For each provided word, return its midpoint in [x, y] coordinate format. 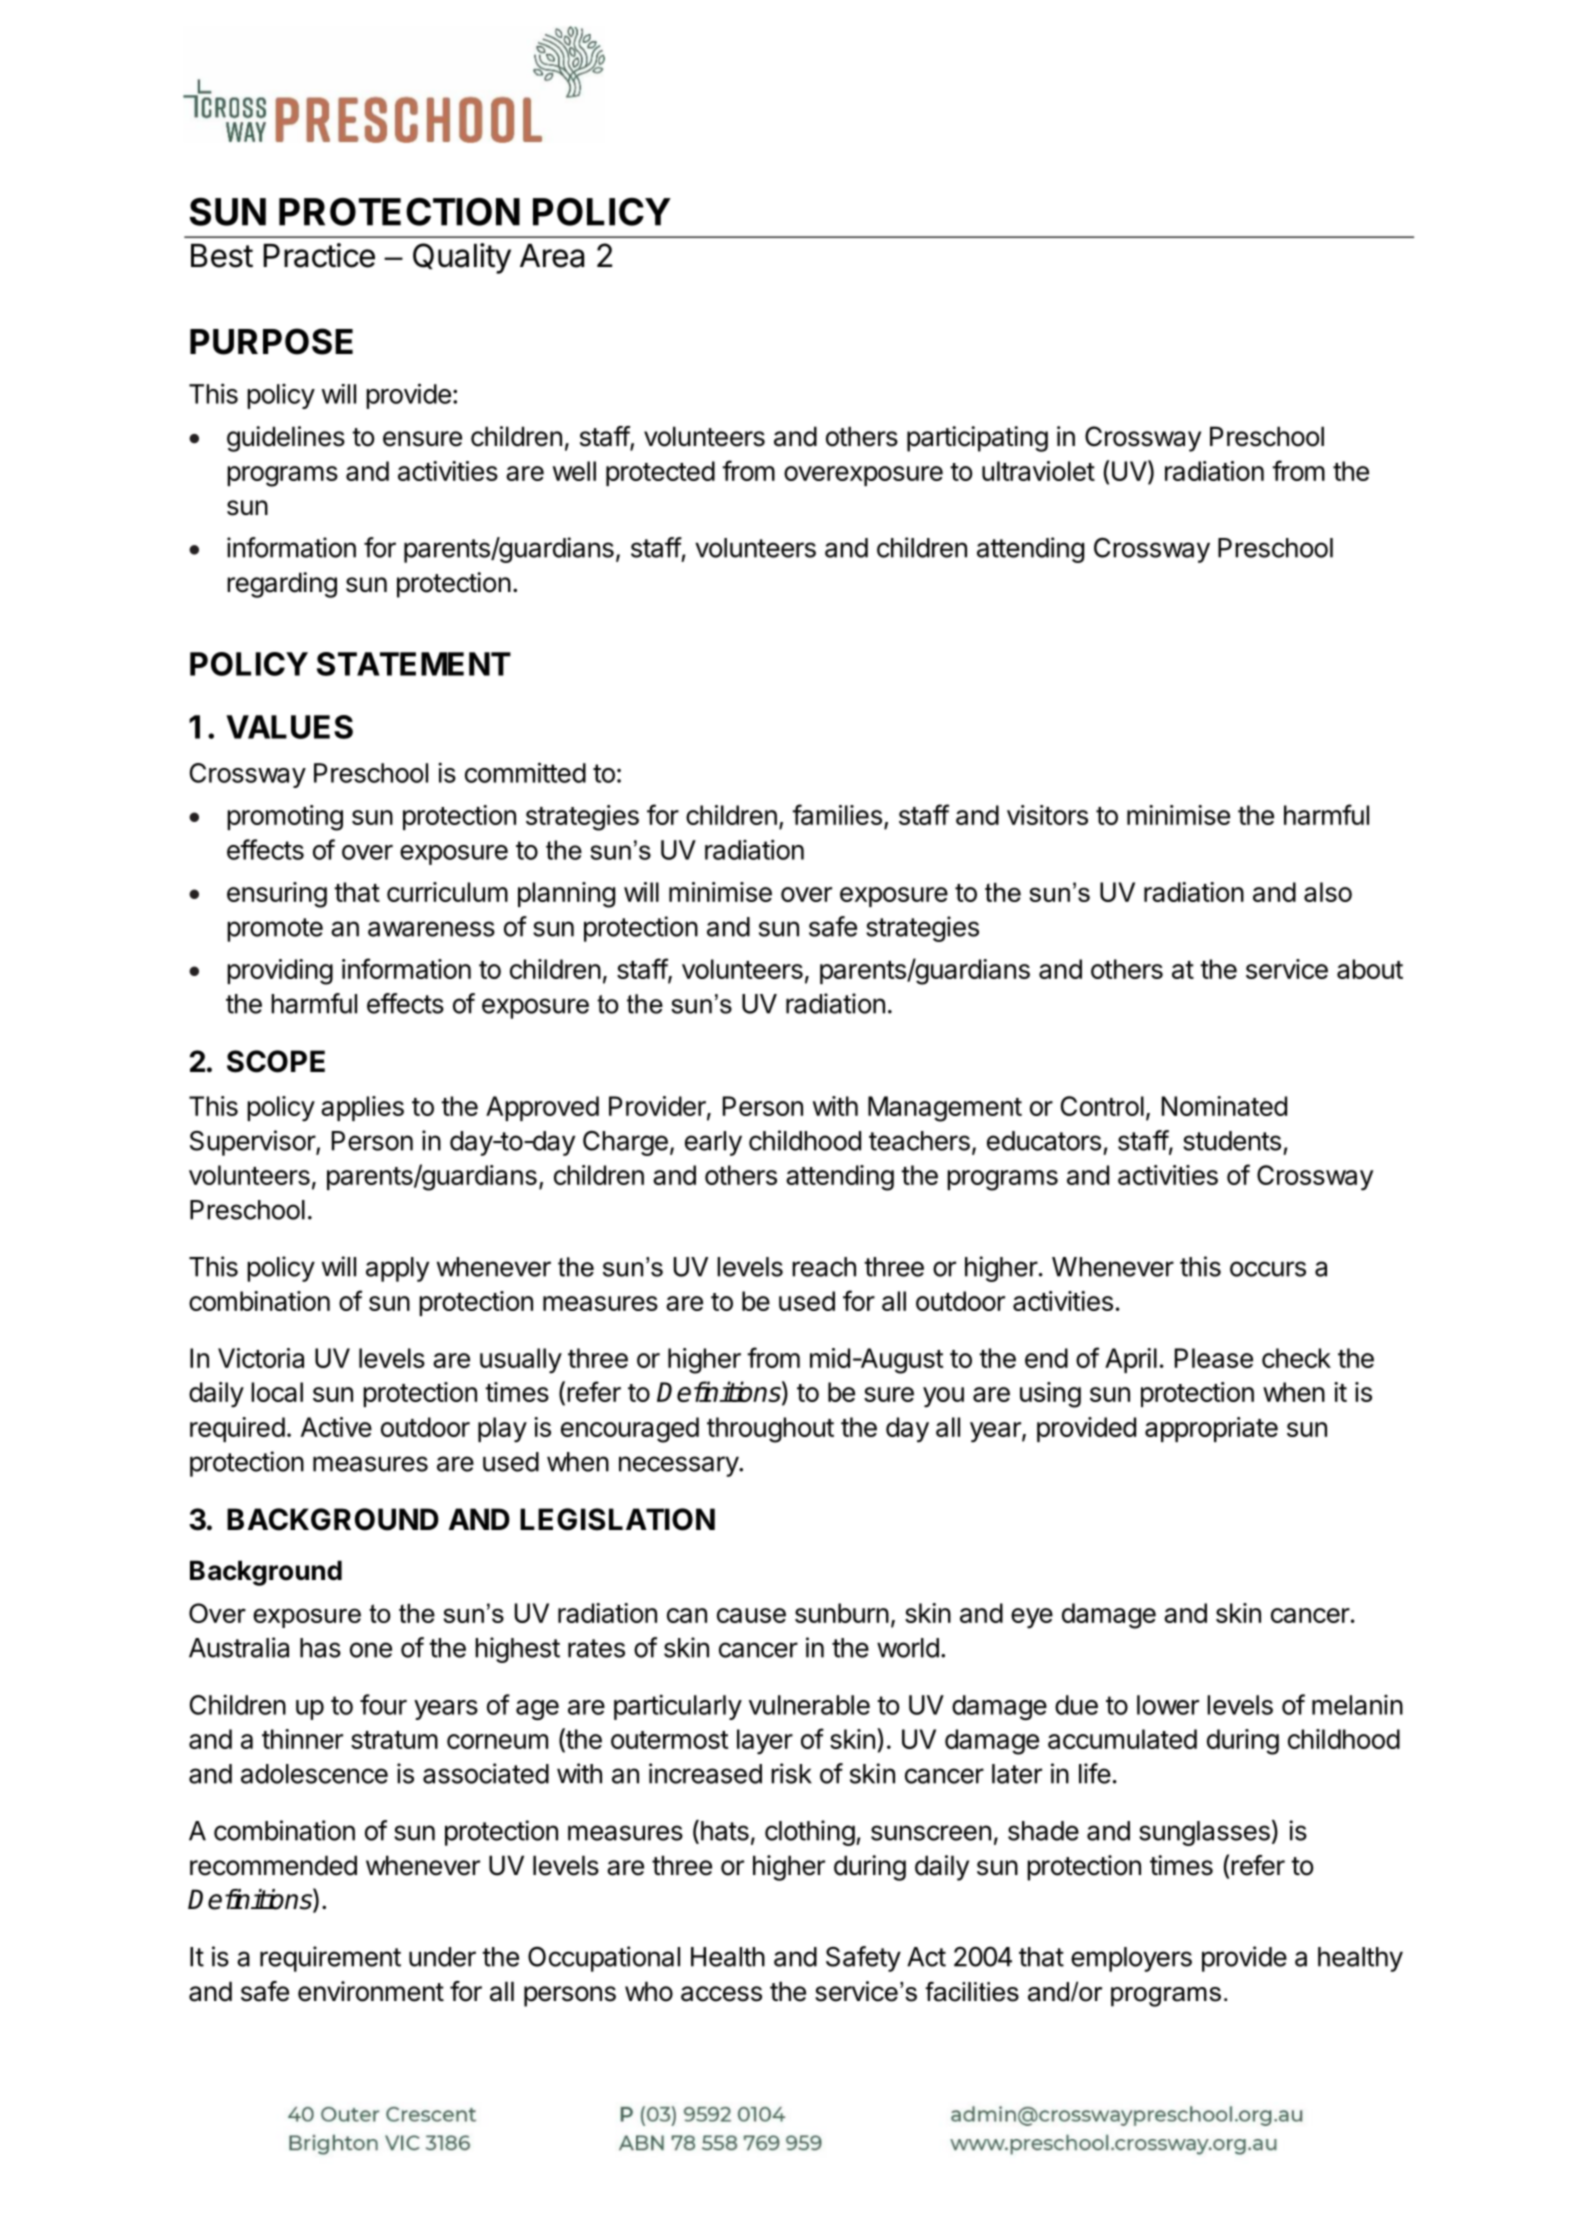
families [837, 814]
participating [977, 439]
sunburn [842, 1613]
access [721, 1994]
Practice [319, 255]
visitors [1047, 815]
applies [362, 1108]
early [713, 1143]
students [1232, 1141]
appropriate [1211, 1429]
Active [336, 1427]
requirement [330, 1959]
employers [1131, 1959]
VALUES [289, 727]
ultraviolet [1038, 471]
